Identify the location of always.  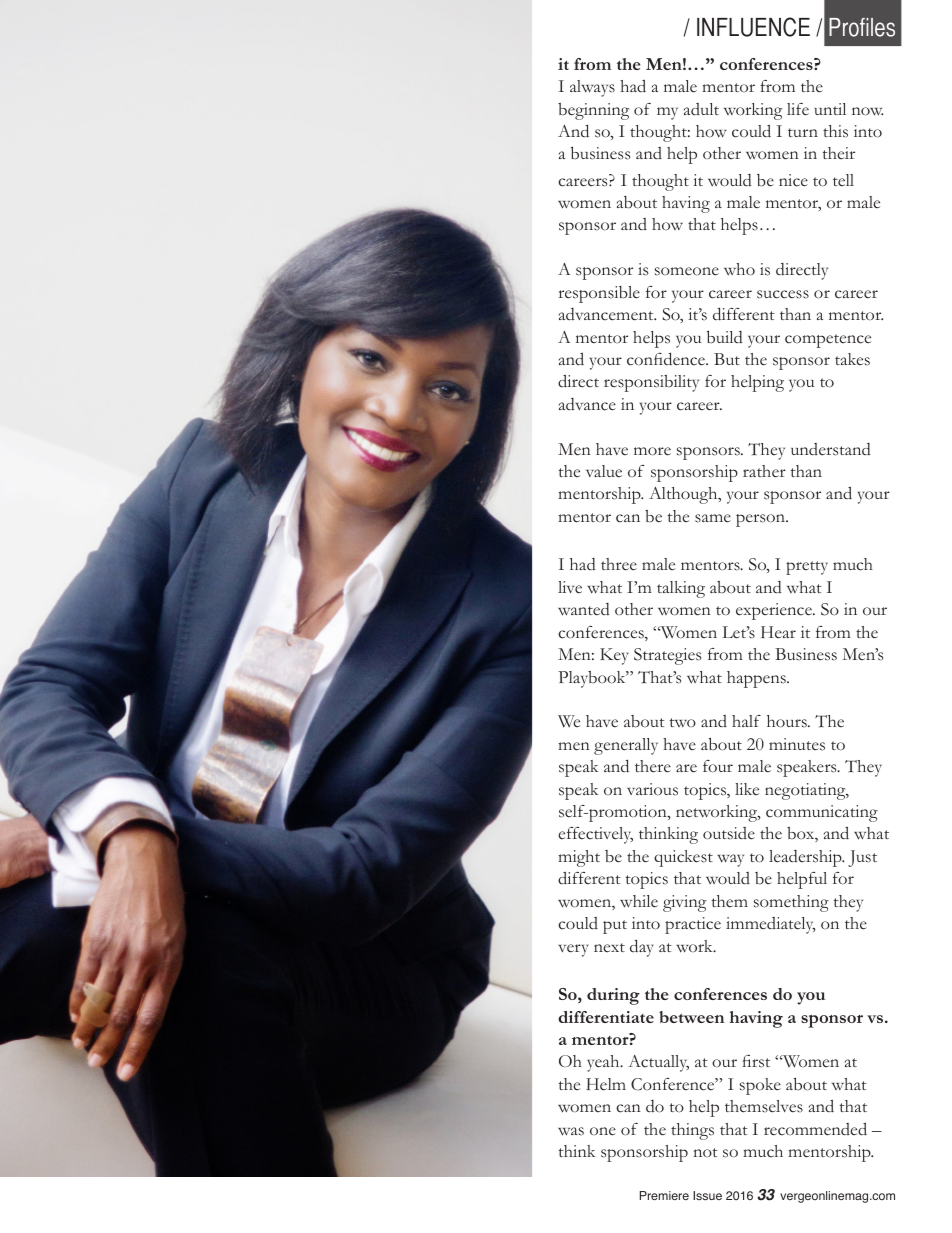
(592, 88).
